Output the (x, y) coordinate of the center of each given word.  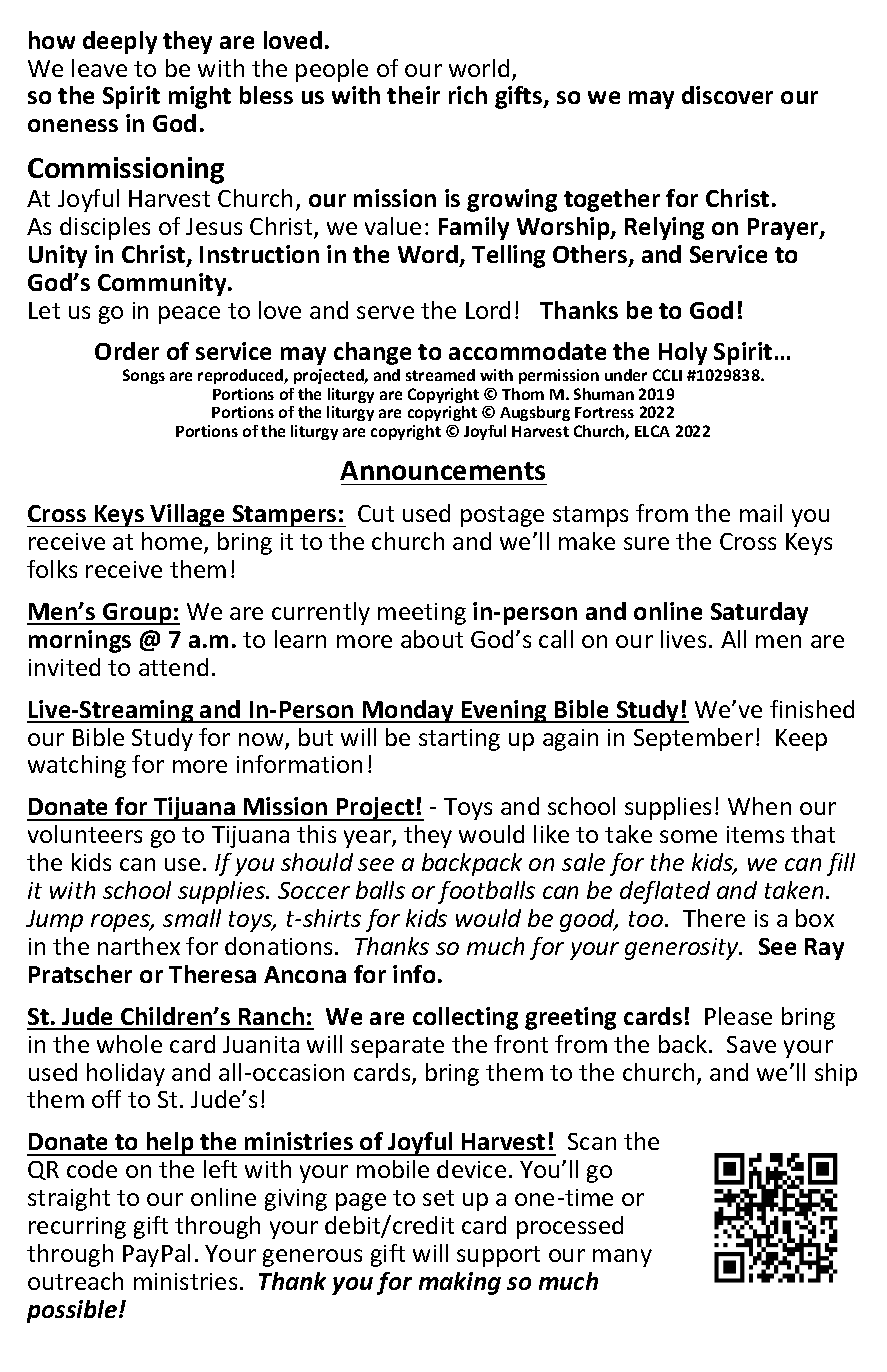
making (460, 1283)
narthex (139, 946)
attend (173, 667)
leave (99, 68)
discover (727, 95)
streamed (440, 375)
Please (738, 1016)
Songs (144, 376)
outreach (75, 1281)
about (432, 639)
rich (468, 95)
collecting (465, 1018)
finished (812, 709)
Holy (683, 353)
